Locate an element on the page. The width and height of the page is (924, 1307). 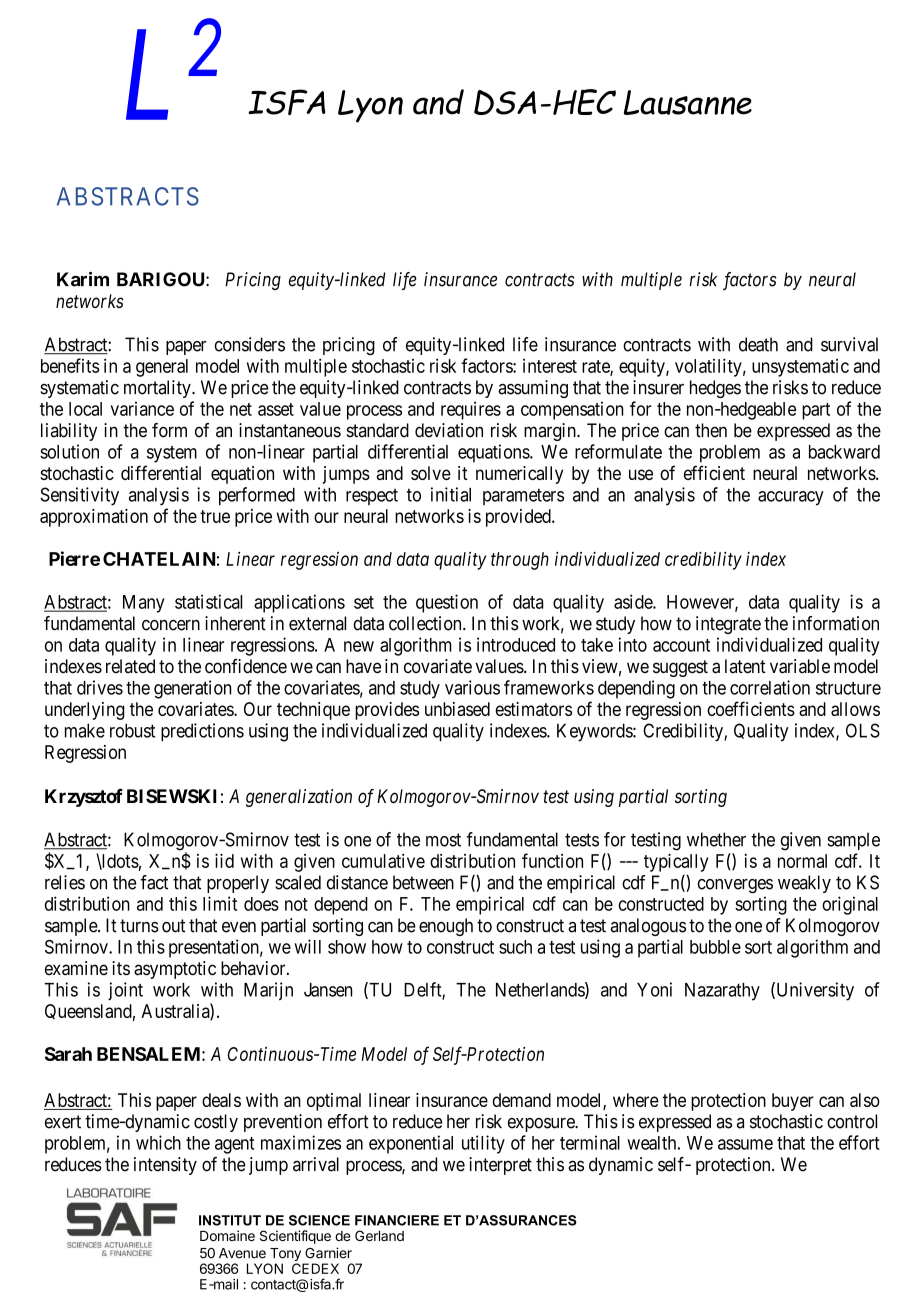
various is located at coordinates (472, 687).
